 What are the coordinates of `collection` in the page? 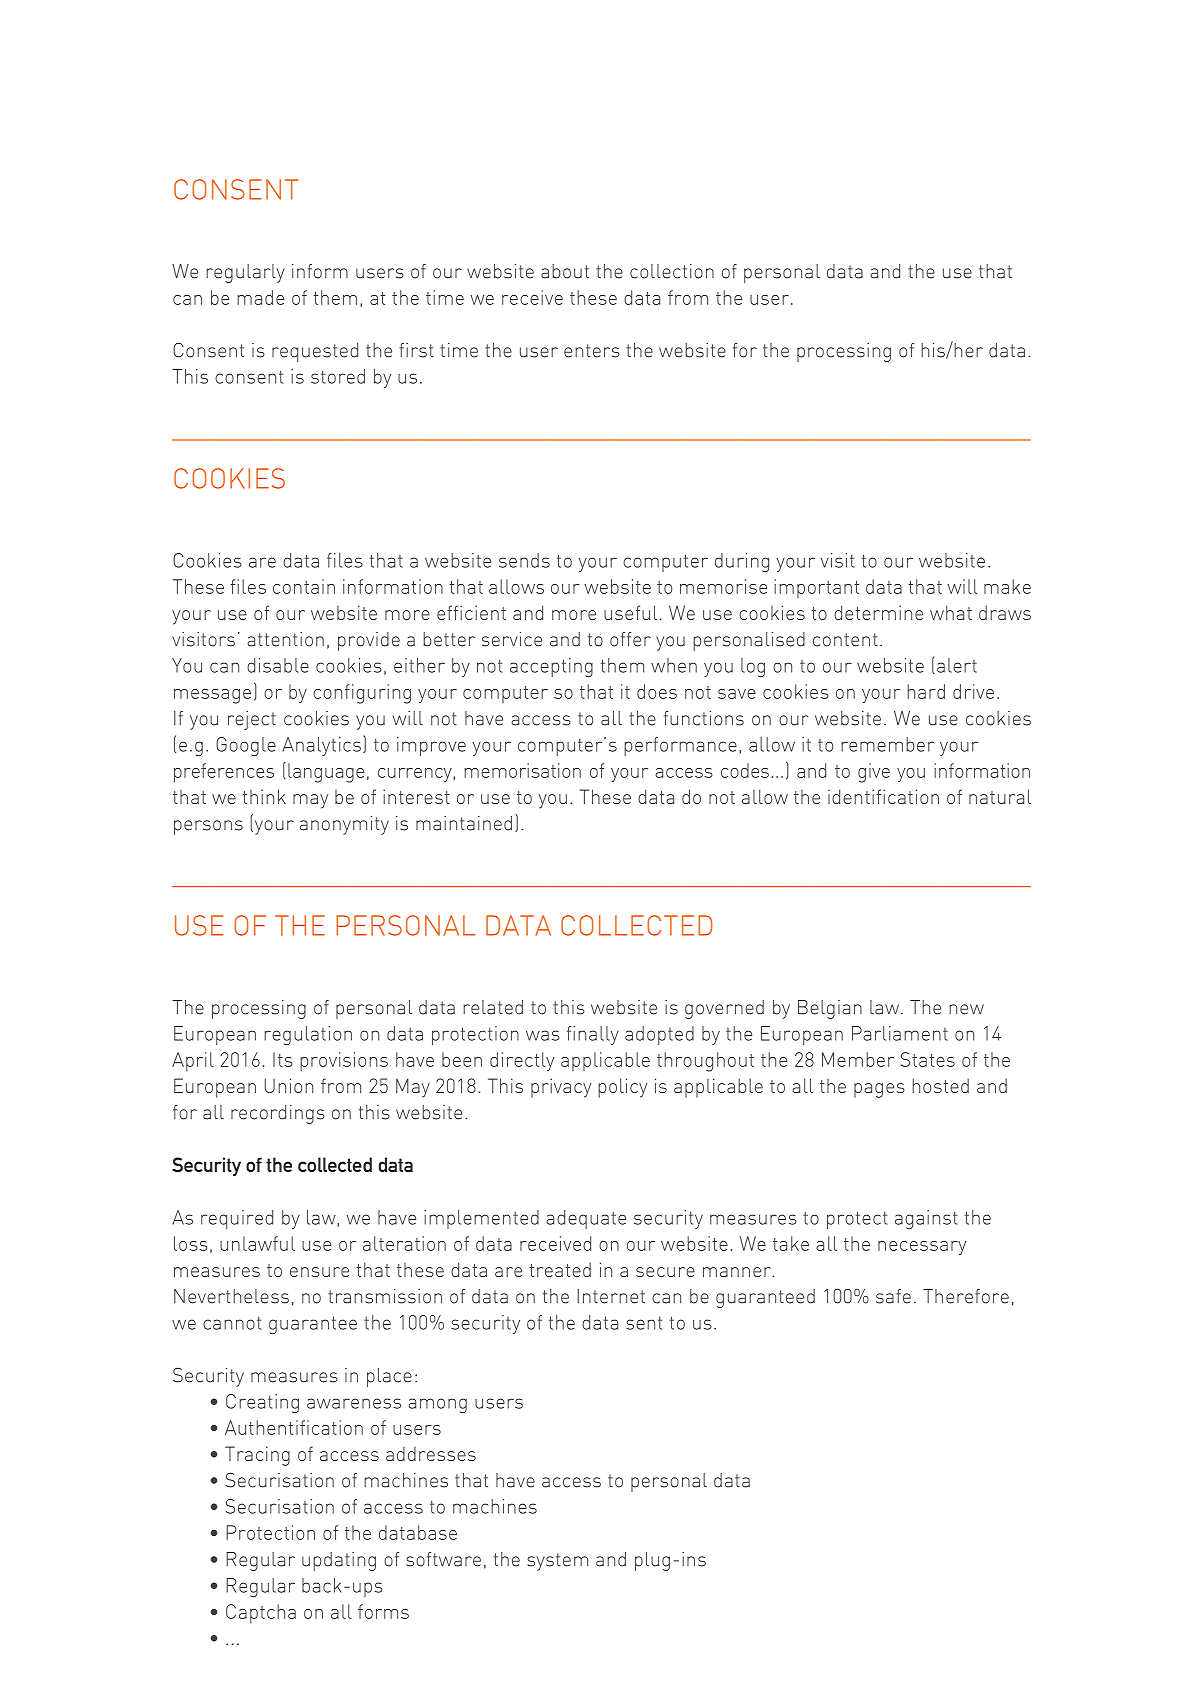 It's located at (672, 271).
